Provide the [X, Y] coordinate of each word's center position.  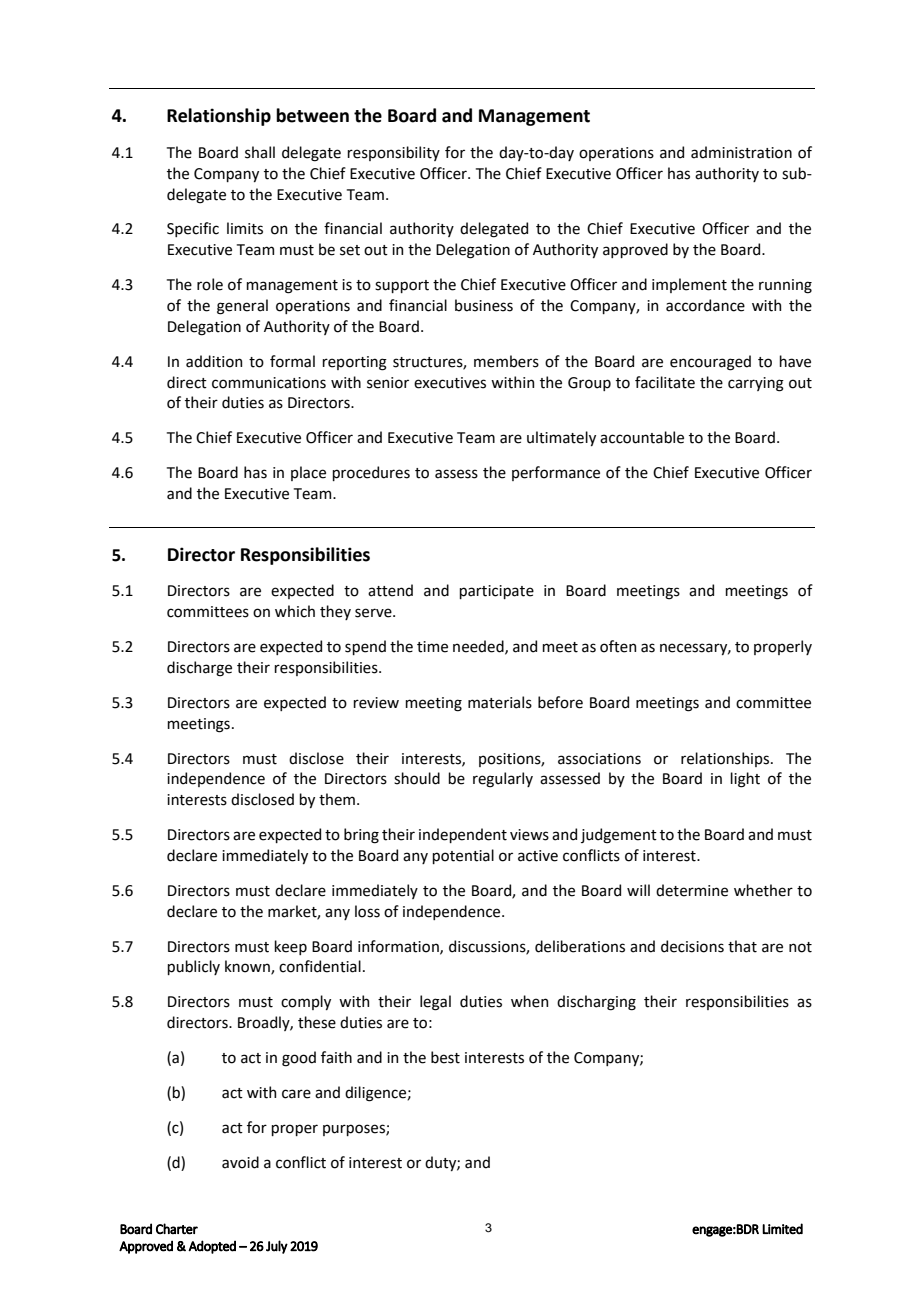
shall [260, 152]
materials [500, 702]
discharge [199, 669]
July [277, 1247]
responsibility [393, 153]
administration [741, 152]
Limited [782, 1229]
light [745, 780]
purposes [355, 1130]
